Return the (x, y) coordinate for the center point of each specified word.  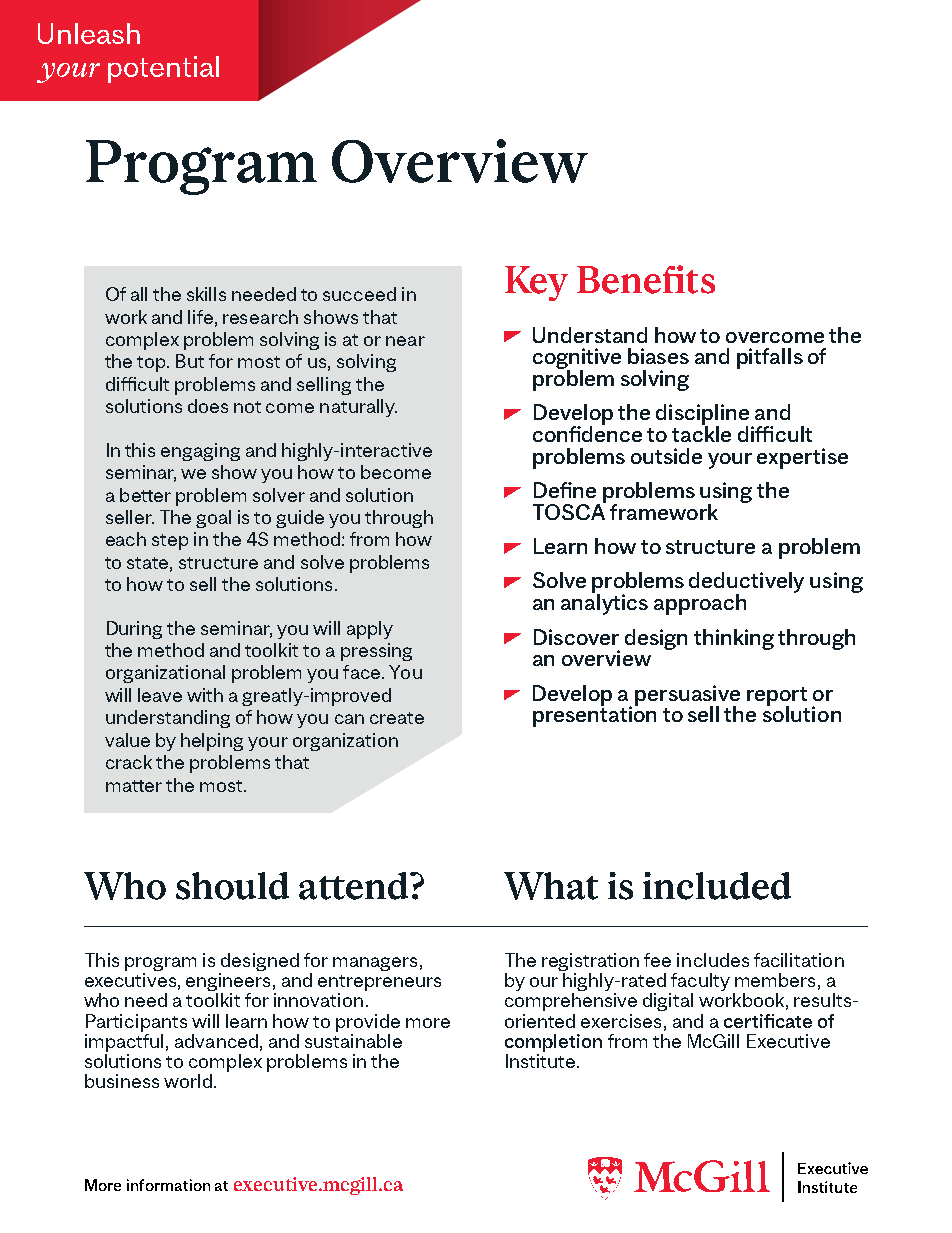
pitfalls (770, 358)
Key (536, 283)
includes (713, 960)
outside (666, 456)
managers (375, 964)
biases (658, 356)
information (168, 1185)
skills (206, 294)
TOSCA (569, 510)
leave (160, 695)
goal (213, 519)
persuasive (687, 696)
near (405, 341)
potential (163, 69)
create (397, 718)
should (232, 886)
